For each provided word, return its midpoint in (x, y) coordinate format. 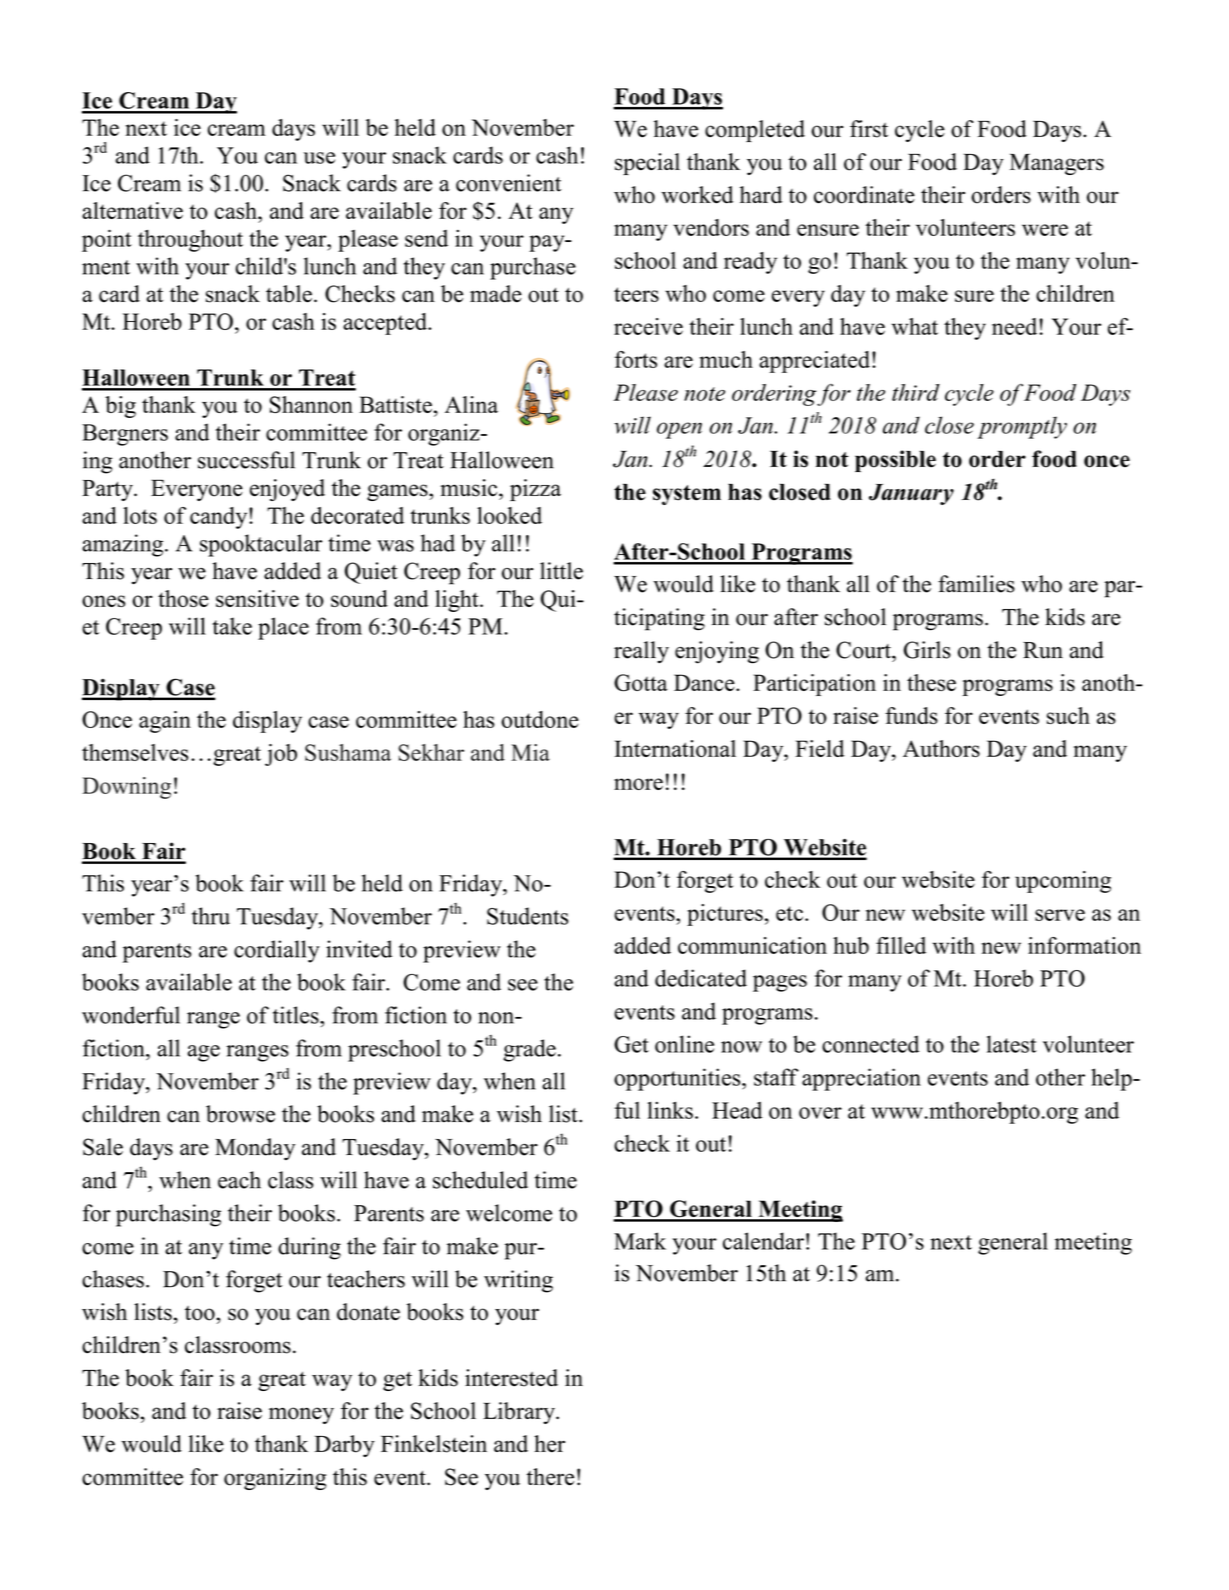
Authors (941, 748)
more (638, 784)
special (647, 164)
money (301, 1415)
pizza (535, 490)
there (550, 1477)
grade (529, 1050)
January (911, 494)
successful (246, 460)
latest (1012, 1044)
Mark (640, 1241)
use (319, 158)
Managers (1057, 164)
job (281, 755)
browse (240, 1114)
